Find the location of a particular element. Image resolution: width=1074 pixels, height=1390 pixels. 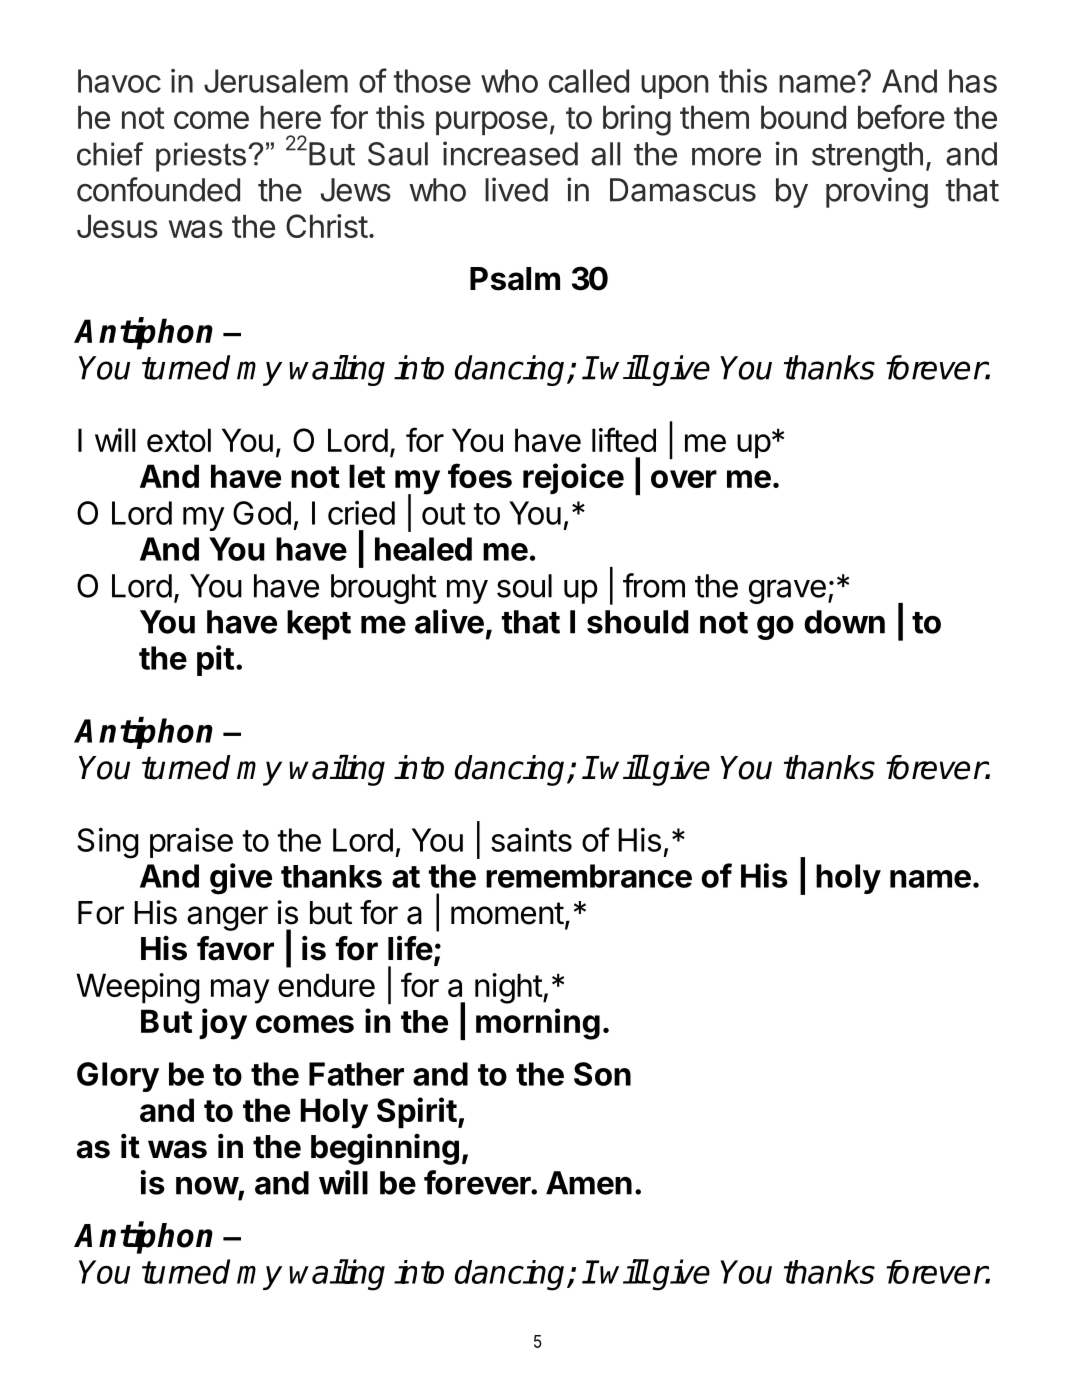

over is located at coordinates (684, 479).
